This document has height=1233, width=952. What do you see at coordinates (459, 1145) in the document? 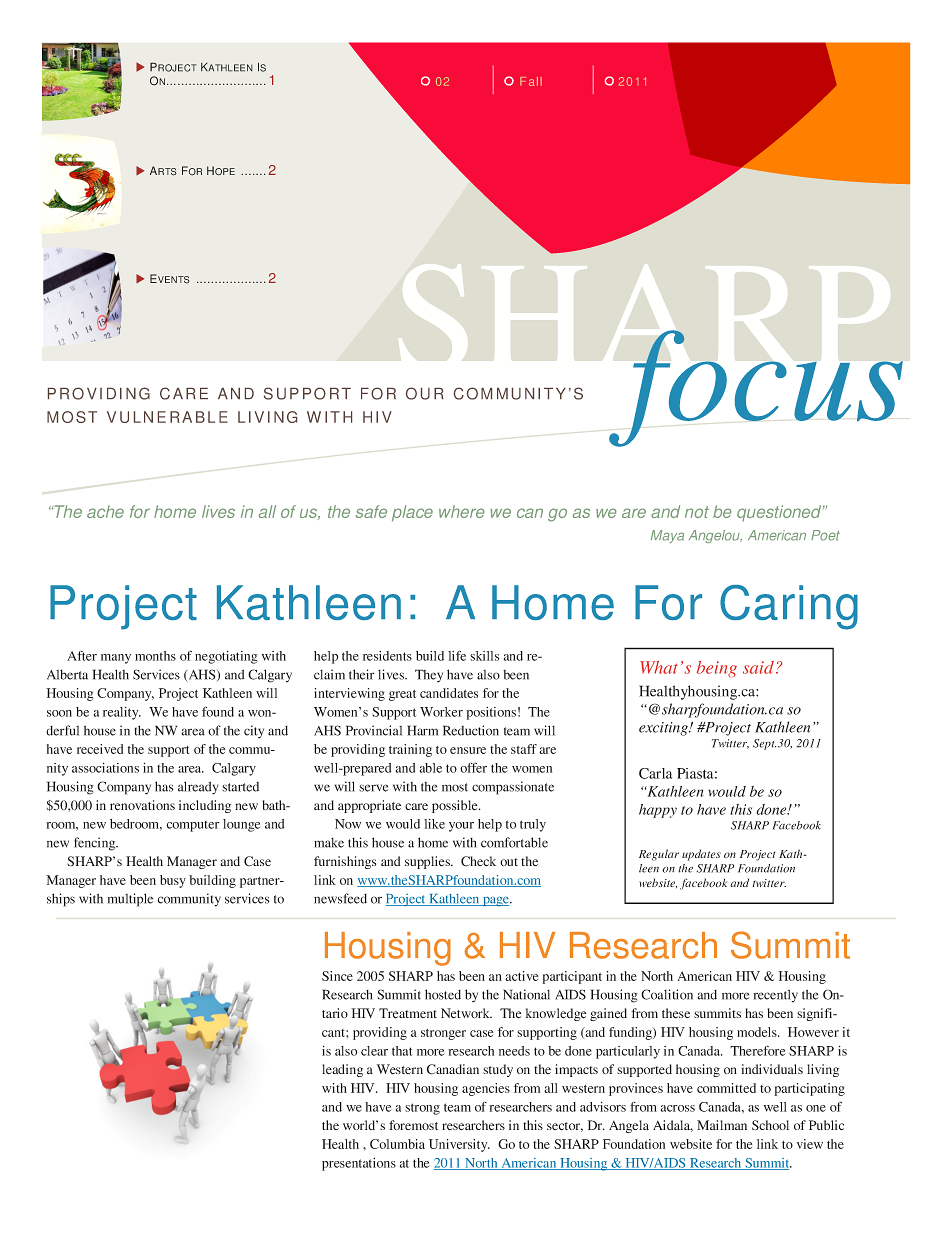
I see `University` at bounding box center [459, 1145].
